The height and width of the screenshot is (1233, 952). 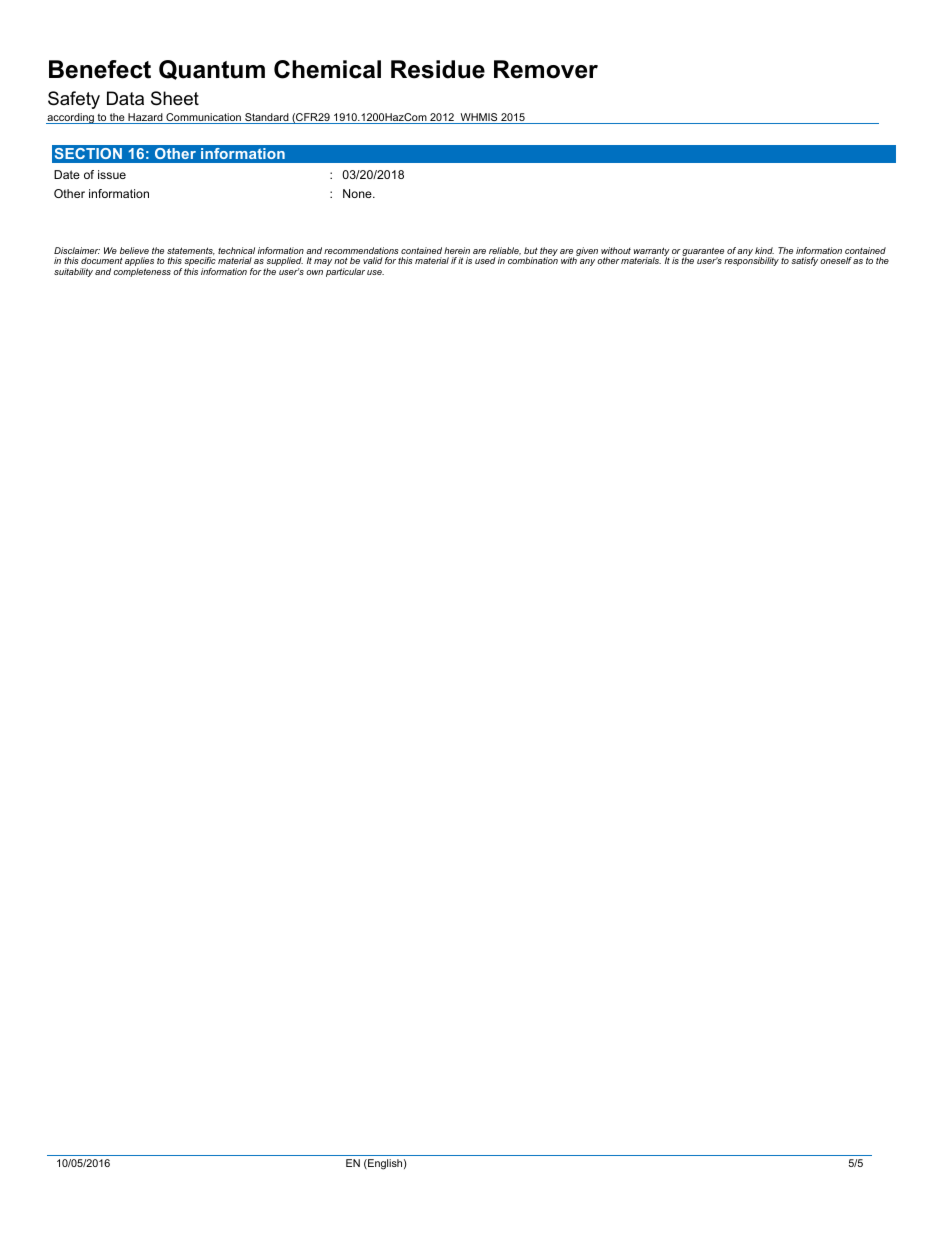 I want to click on used, so click(x=485, y=260).
